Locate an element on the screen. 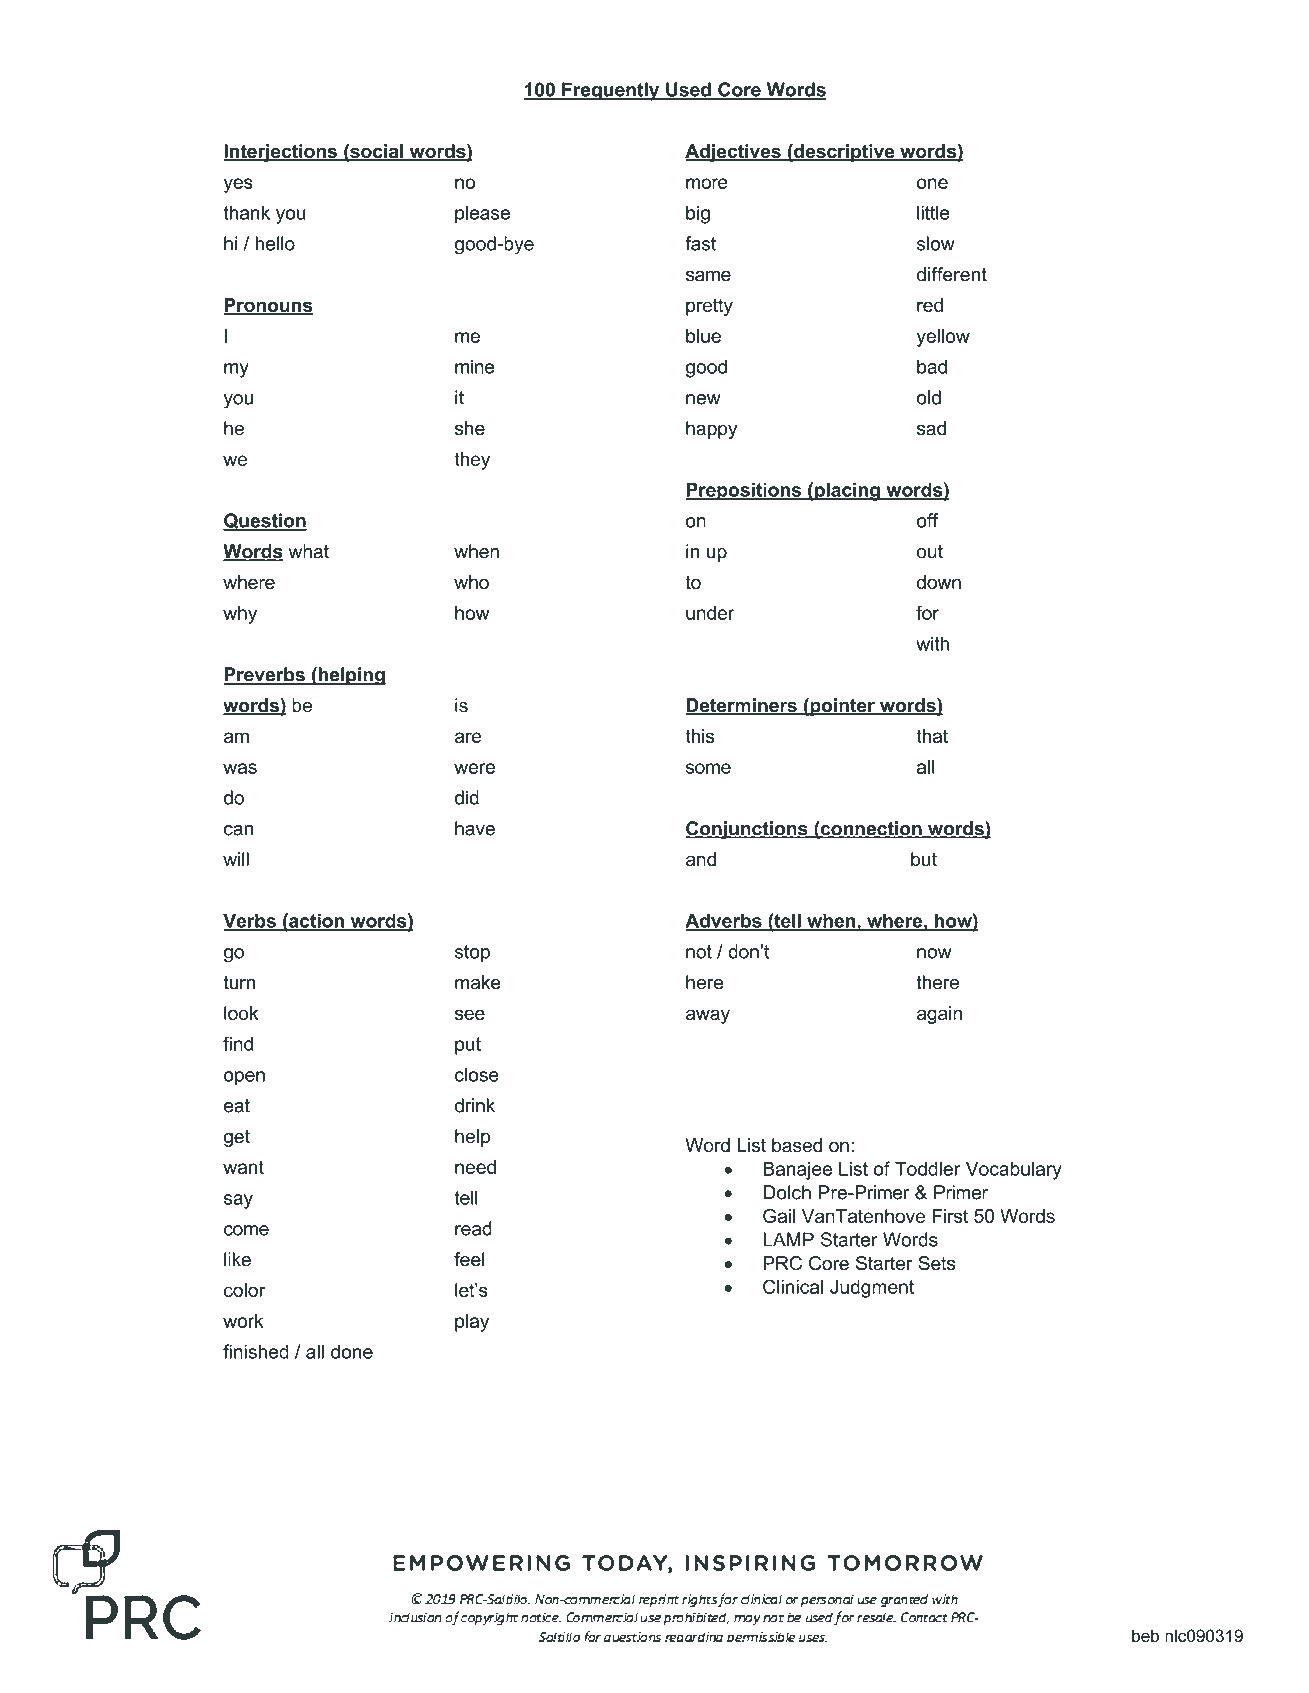 This screenshot has width=1309, height=1693. sad is located at coordinates (931, 428).
